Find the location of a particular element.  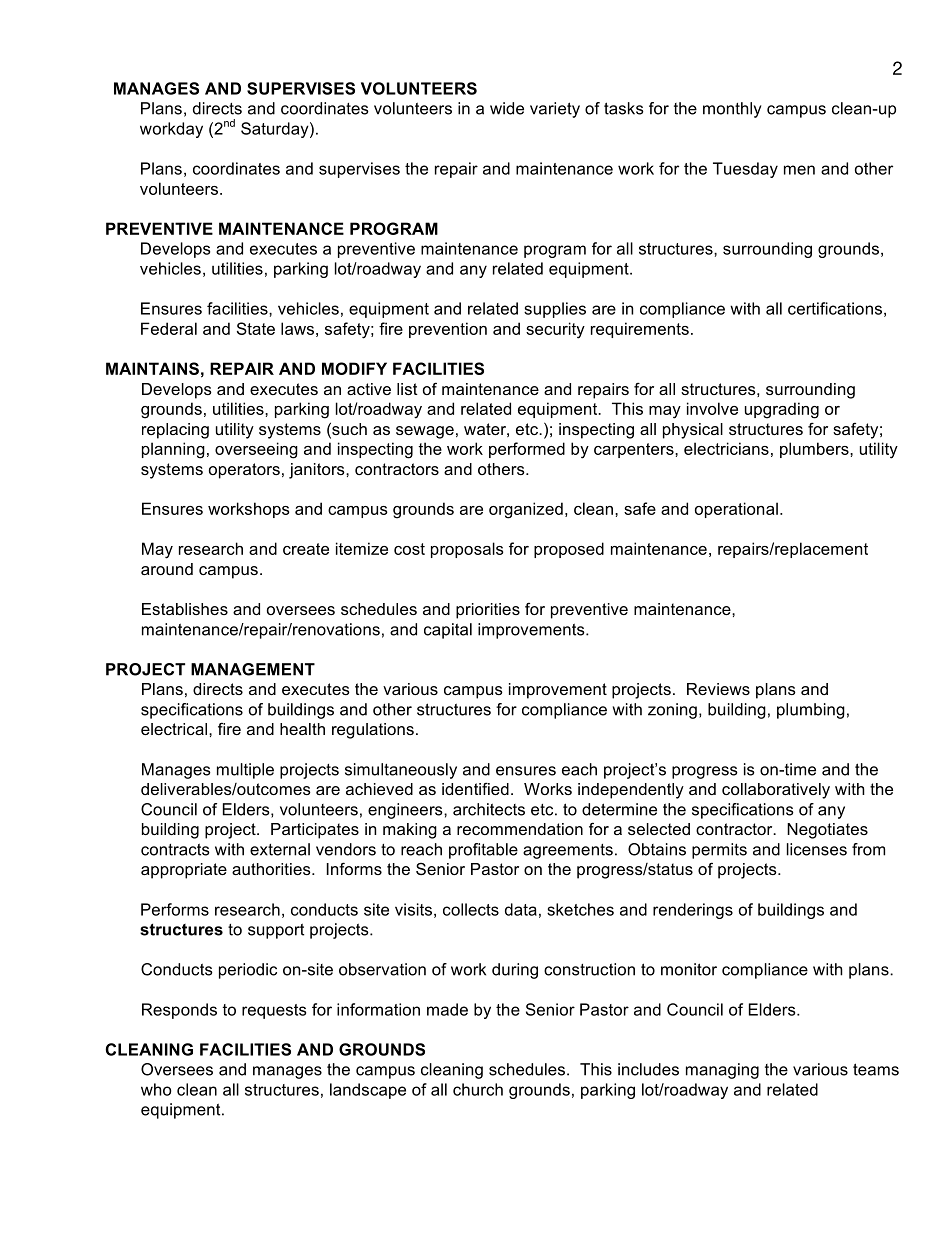

wide is located at coordinates (507, 108).
